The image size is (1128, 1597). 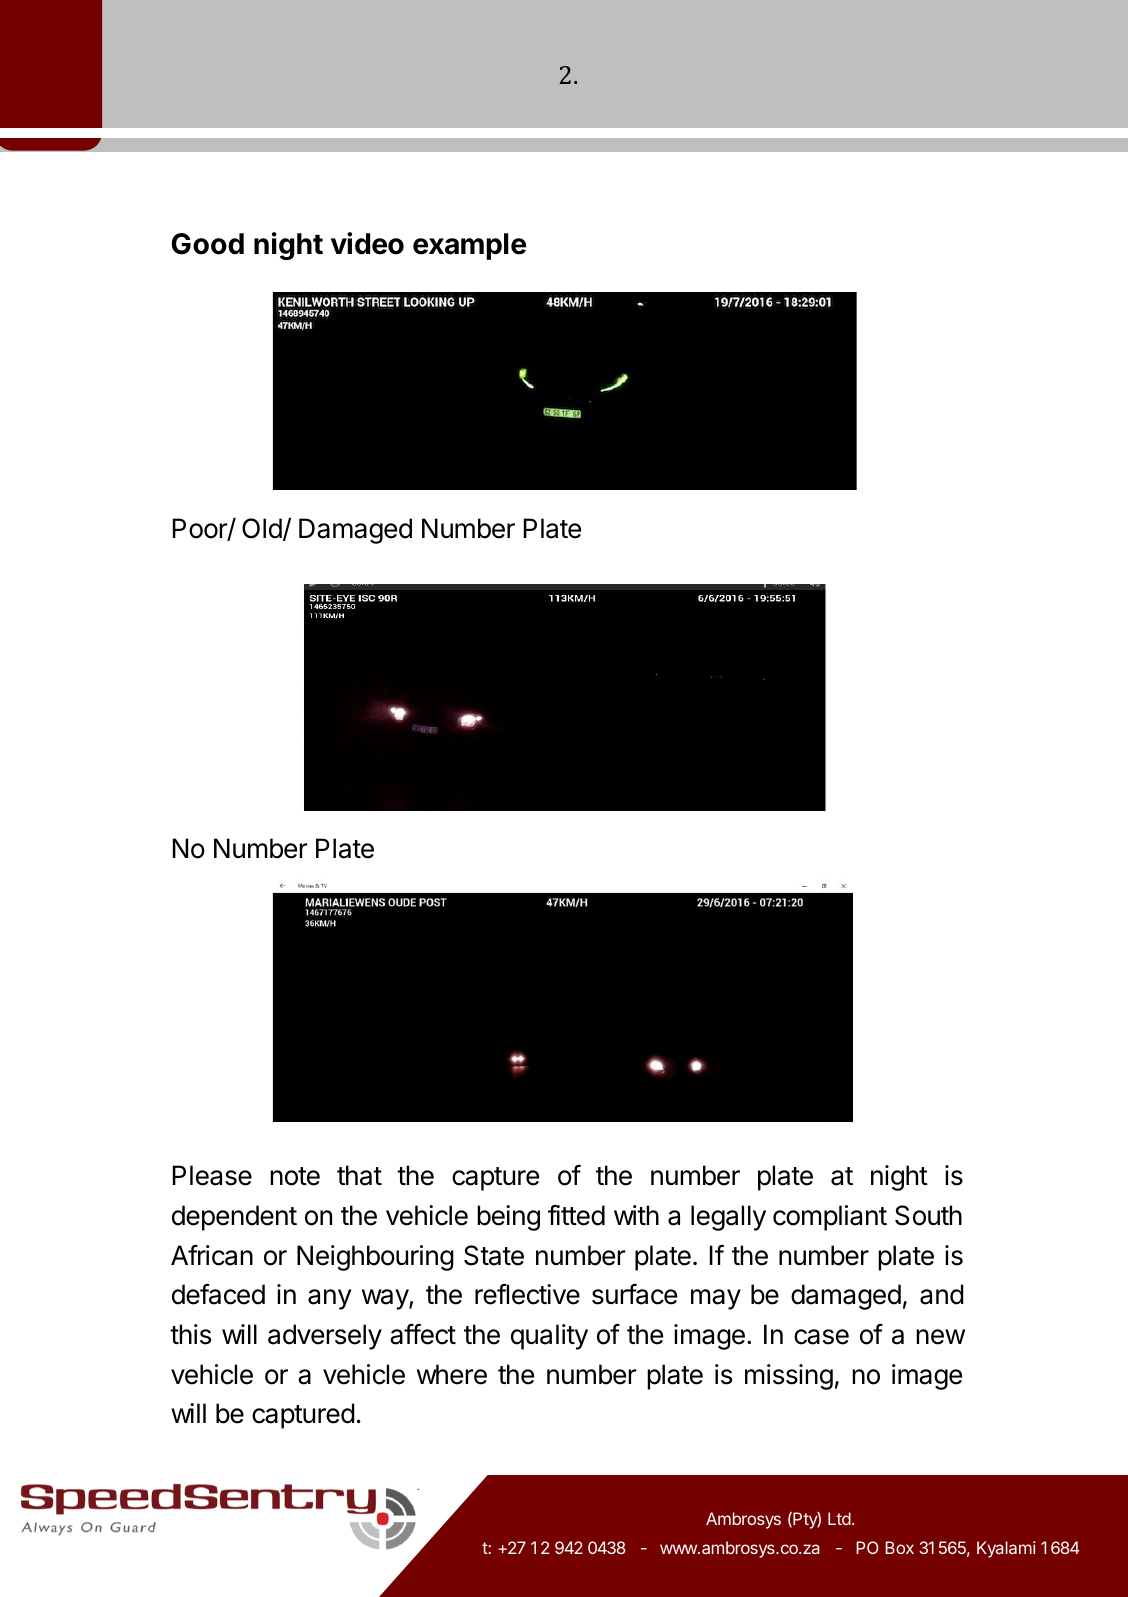 I want to click on South, so click(x=928, y=1215).
